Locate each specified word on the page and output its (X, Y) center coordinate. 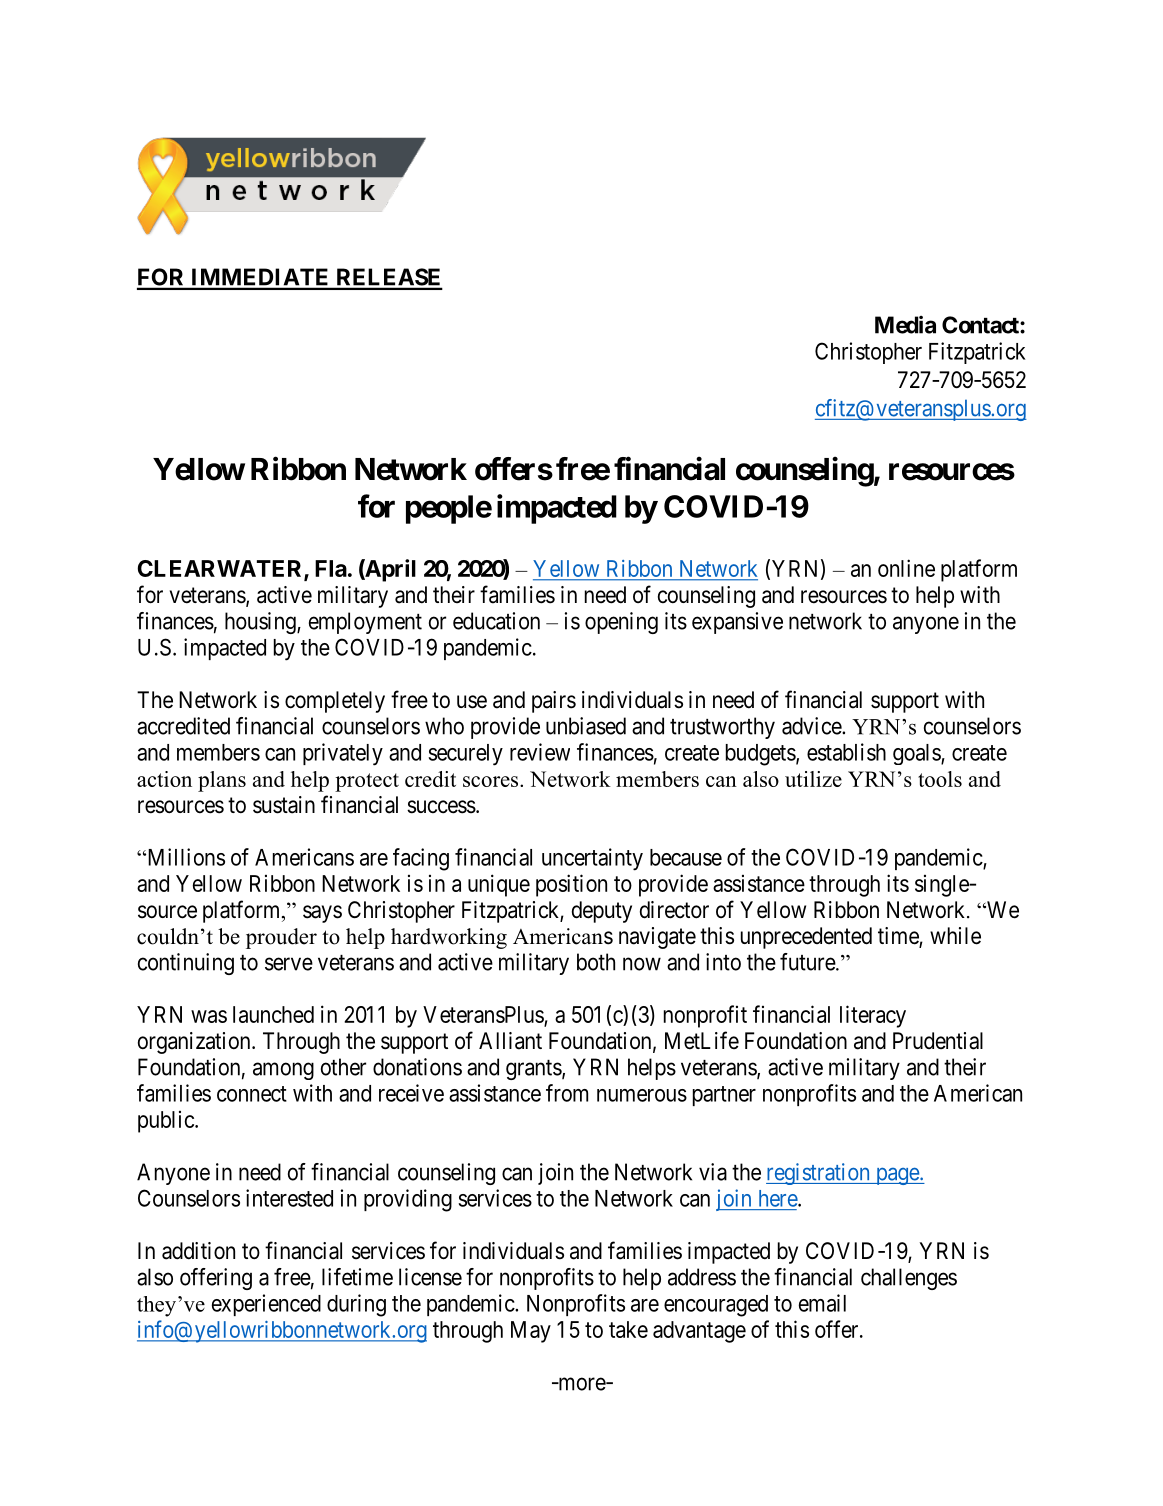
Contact (981, 325)
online (906, 568)
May (531, 1332)
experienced (266, 1305)
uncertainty (592, 859)
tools (940, 779)
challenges (909, 1279)
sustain (284, 805)
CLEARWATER (221, 570)
